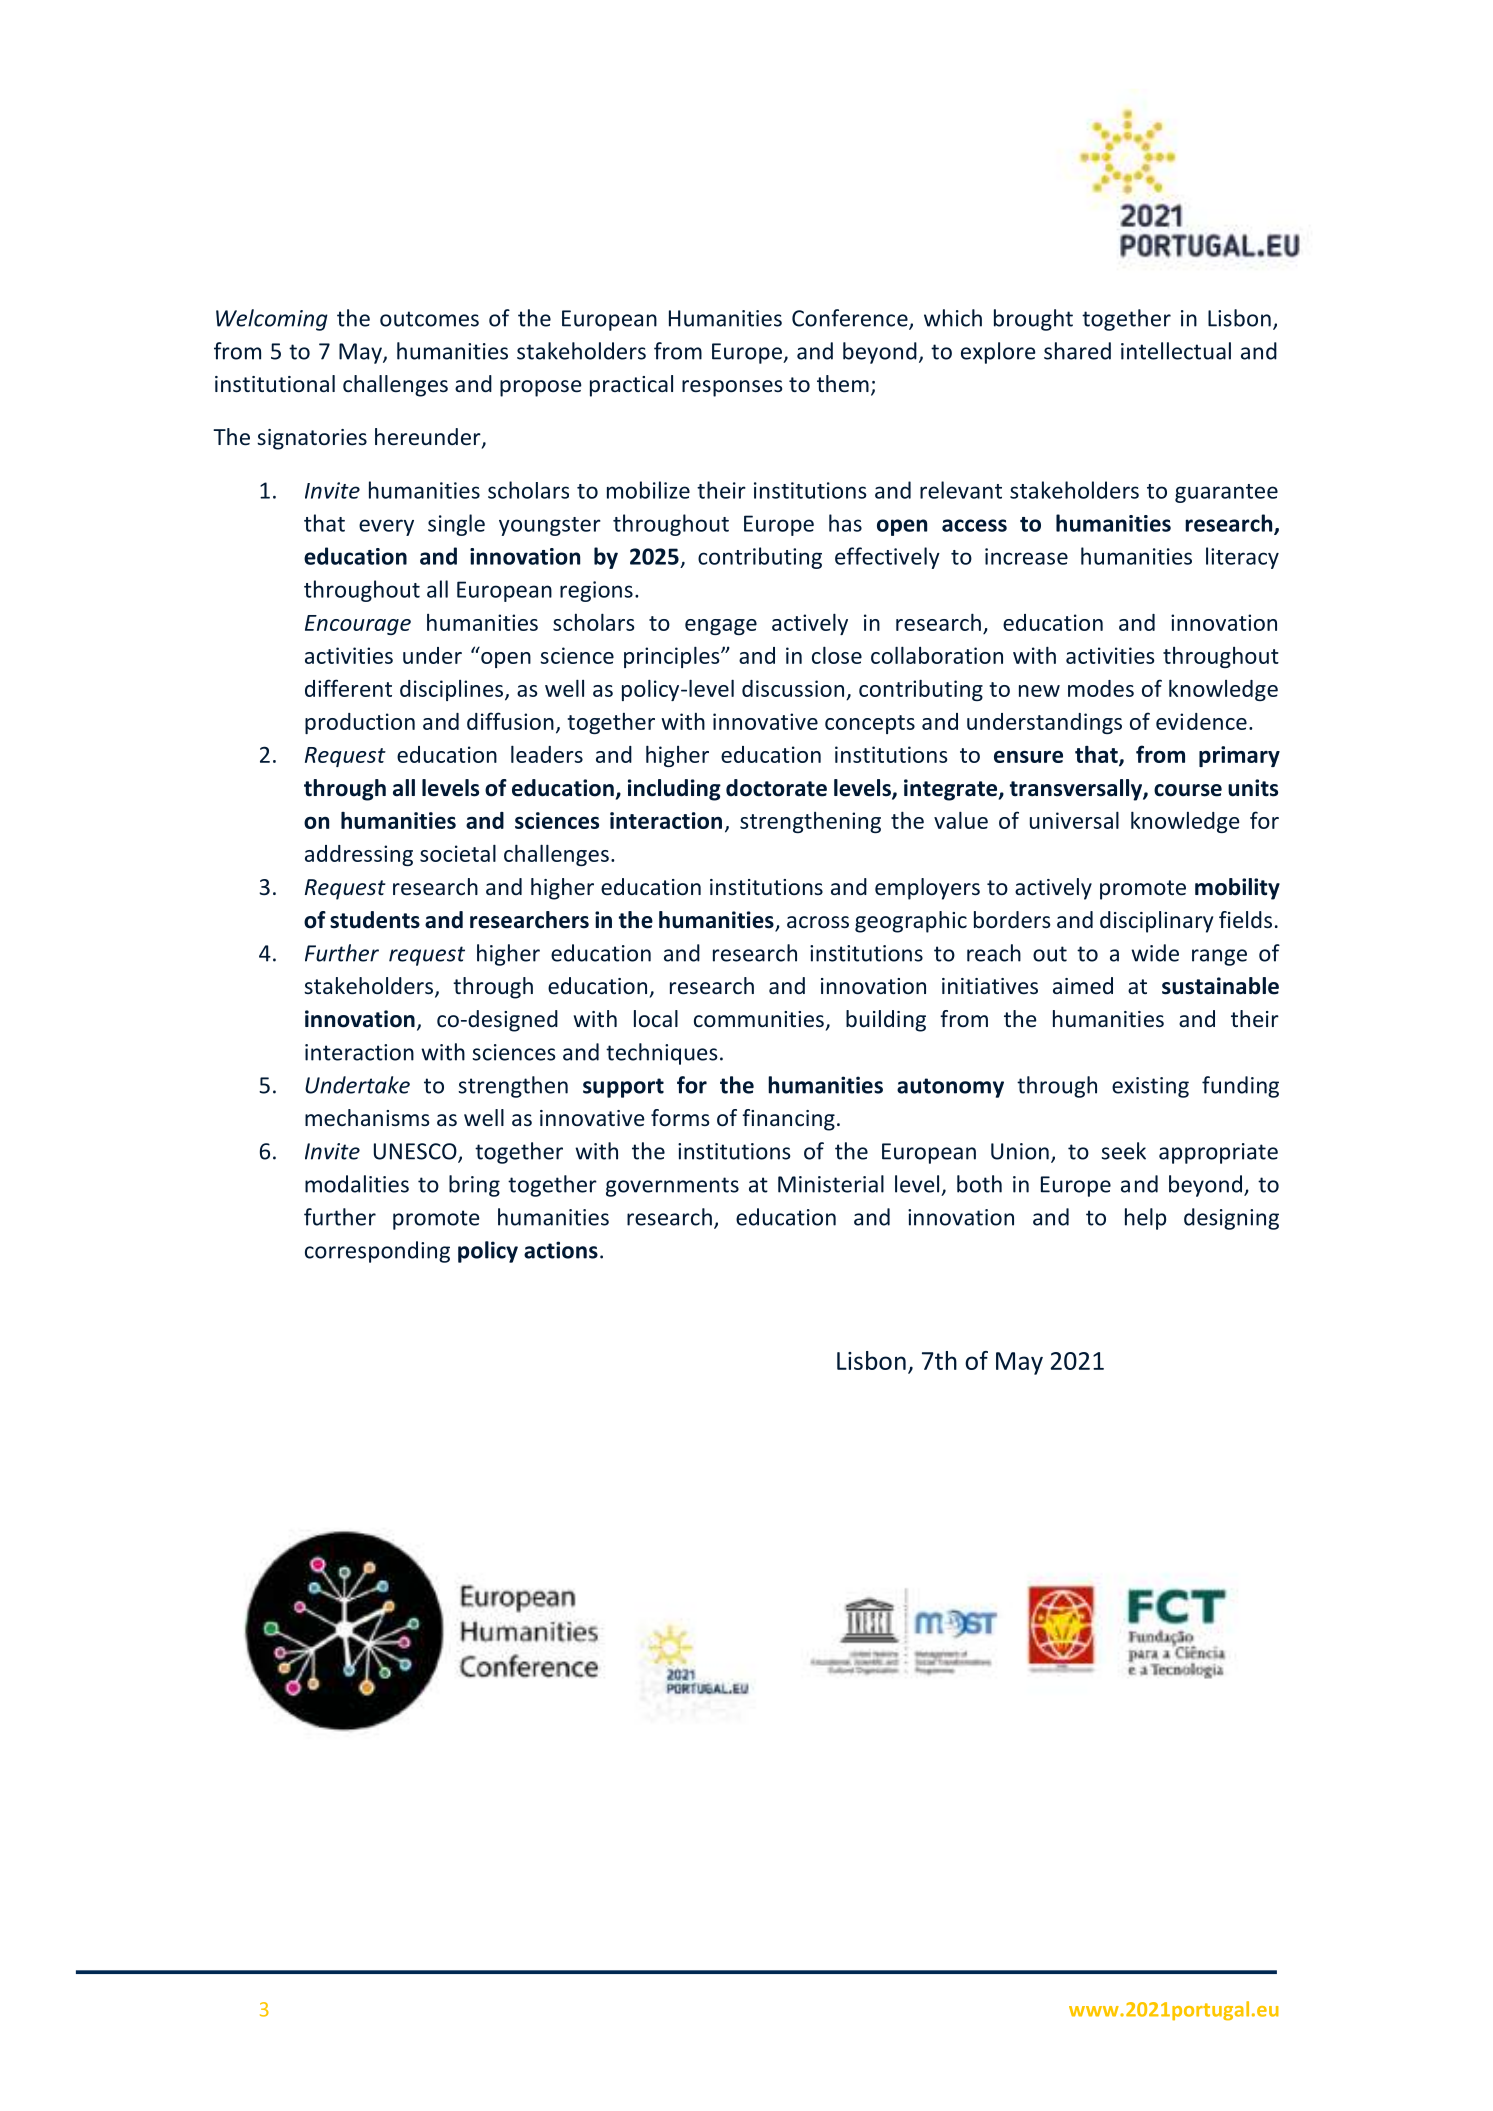 The image size is (1493, 2111). I want to click on communities, so click(759, 1019).
